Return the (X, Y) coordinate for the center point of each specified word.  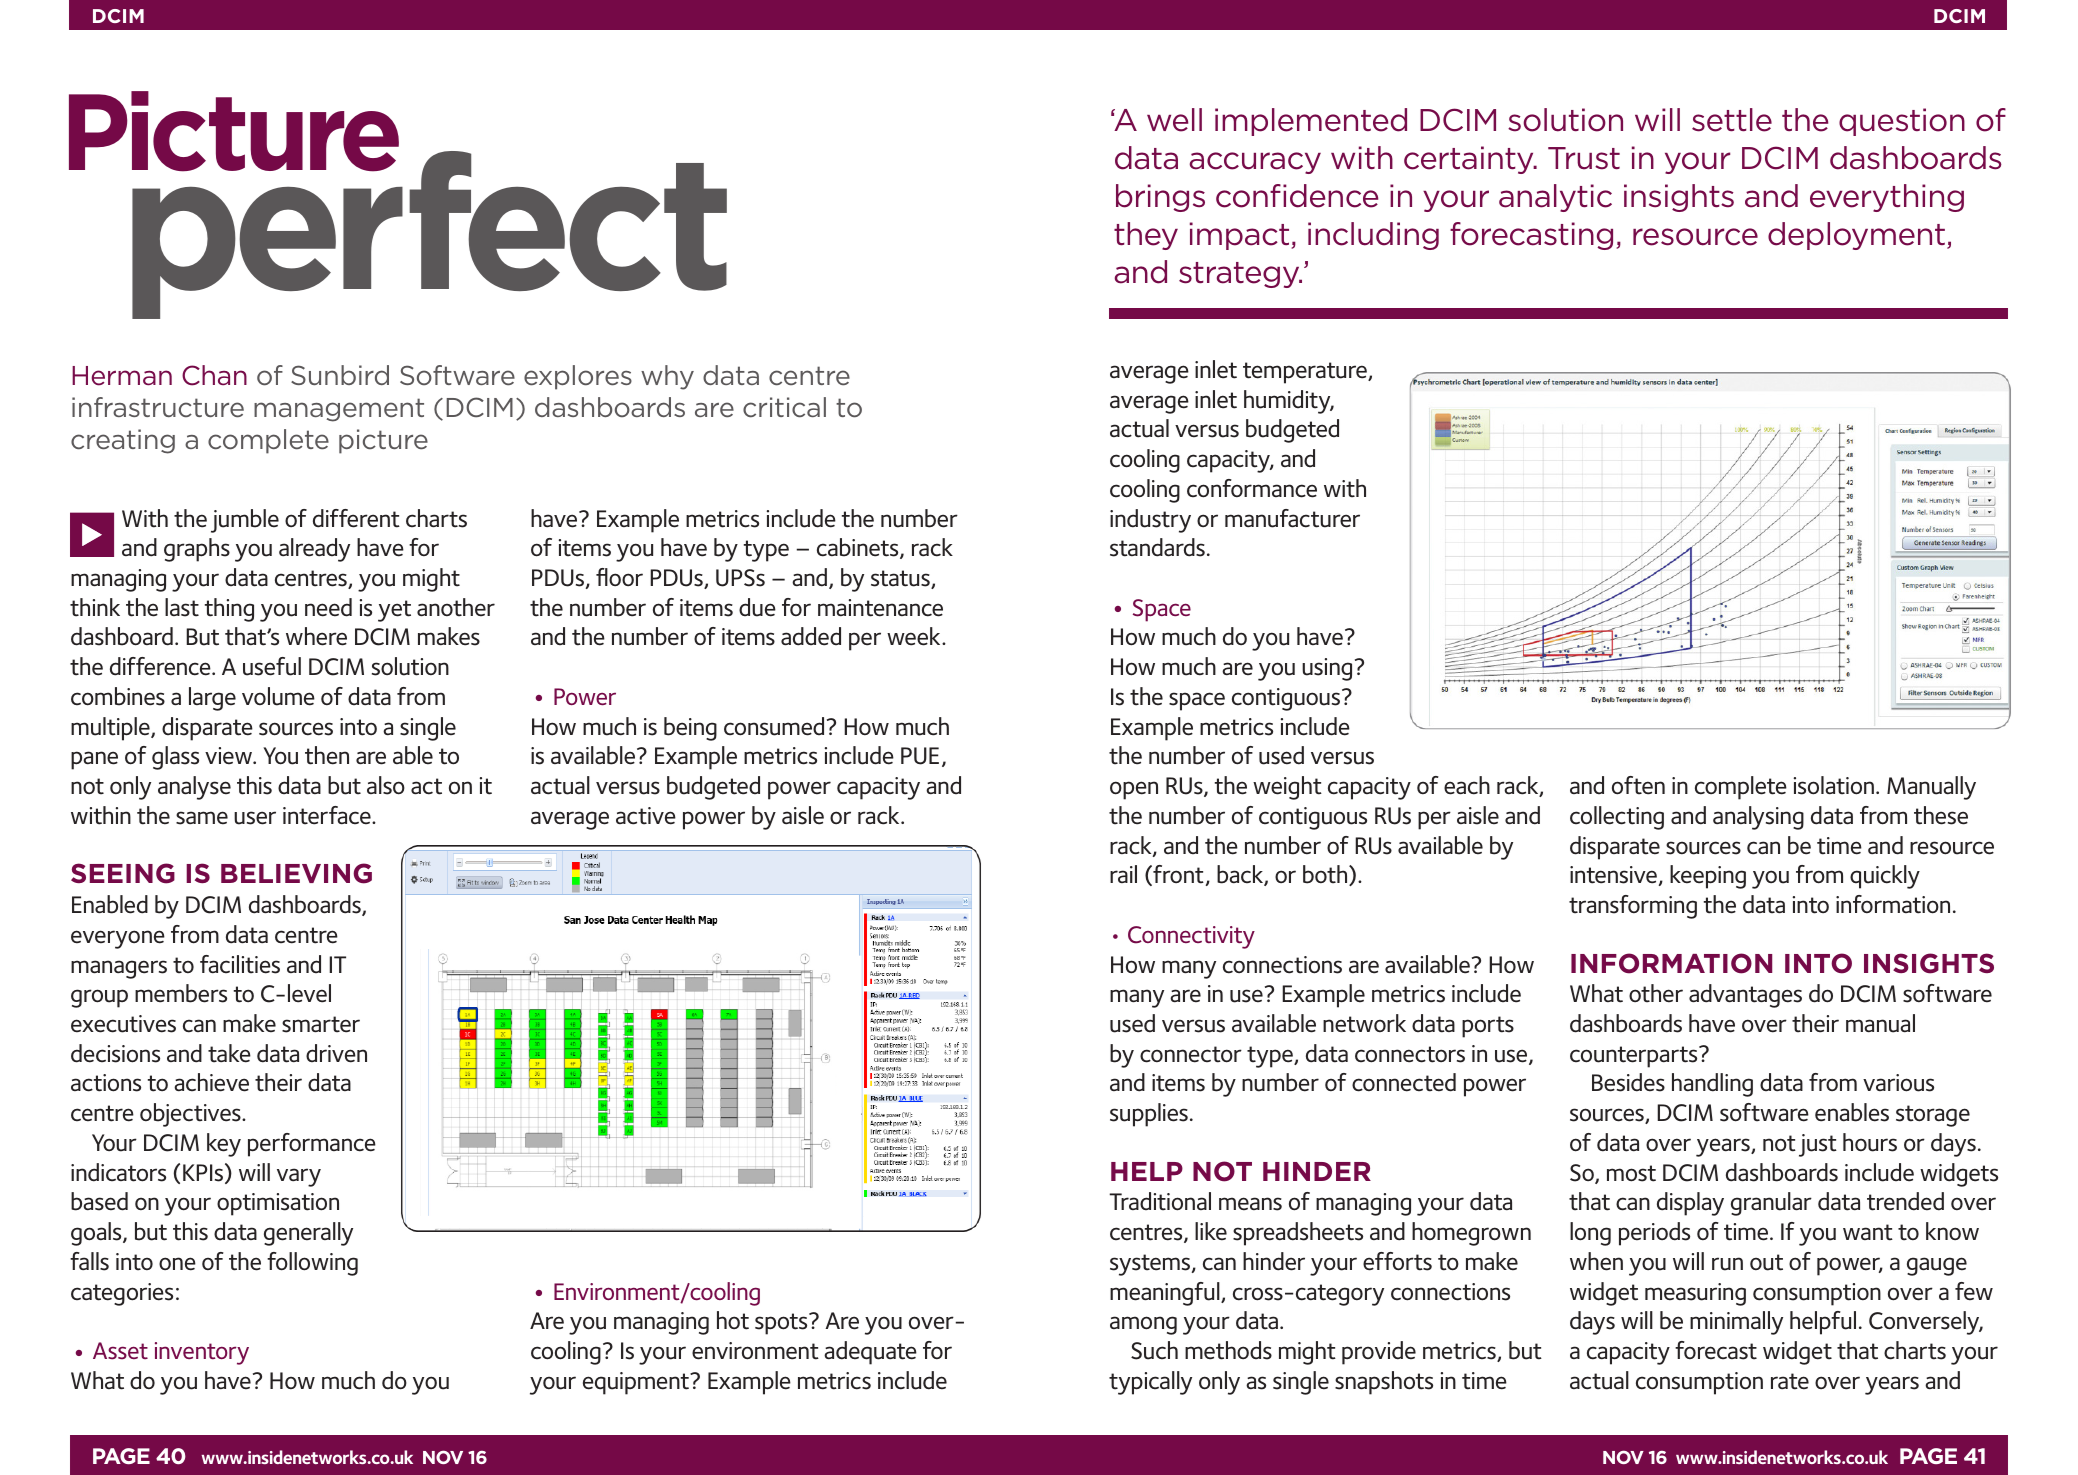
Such (1154, 1350)
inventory (202, 1353)
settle (1732, 120)
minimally (1736, 1323)
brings (1160, 198)
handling (1712, 1085)
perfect (429, 234)
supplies (1149, 1115)
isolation (1834, 785)
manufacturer (1292, 518)
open (1134, 790)
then (327, 755)
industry (1150, 521)
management (339, 410)
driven (336, 1053)
